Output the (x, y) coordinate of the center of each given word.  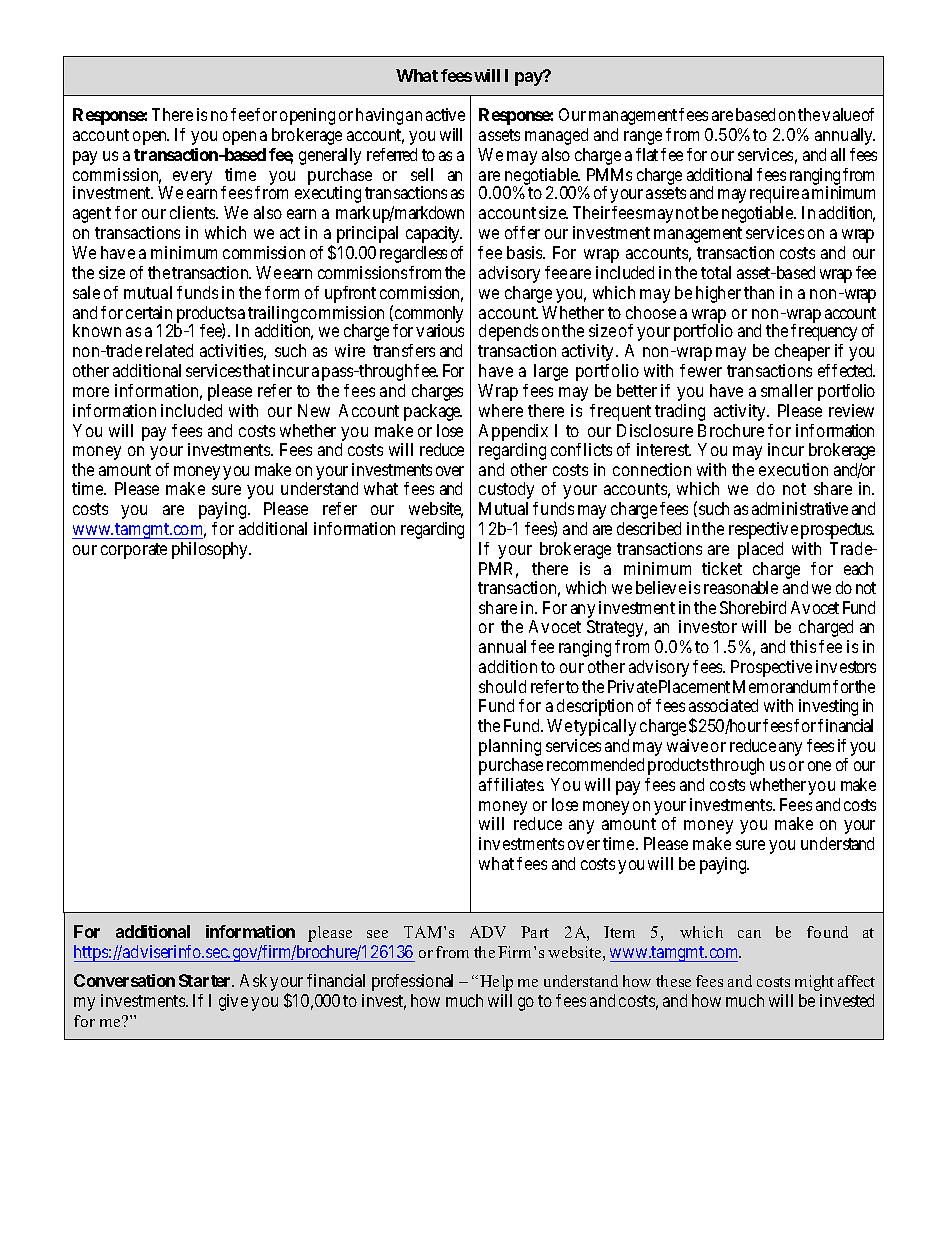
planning (510, 749)
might (814, 983)
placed (760, 550)
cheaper (802, 352)
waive (687, 745)
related (169, 350)
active (445, 114)
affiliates (511, 784)
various (440, 330)
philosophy (211, 550)
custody (506, 490)
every (191, 179)
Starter (206, 980)
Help (496, 983)
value (841, 114)
